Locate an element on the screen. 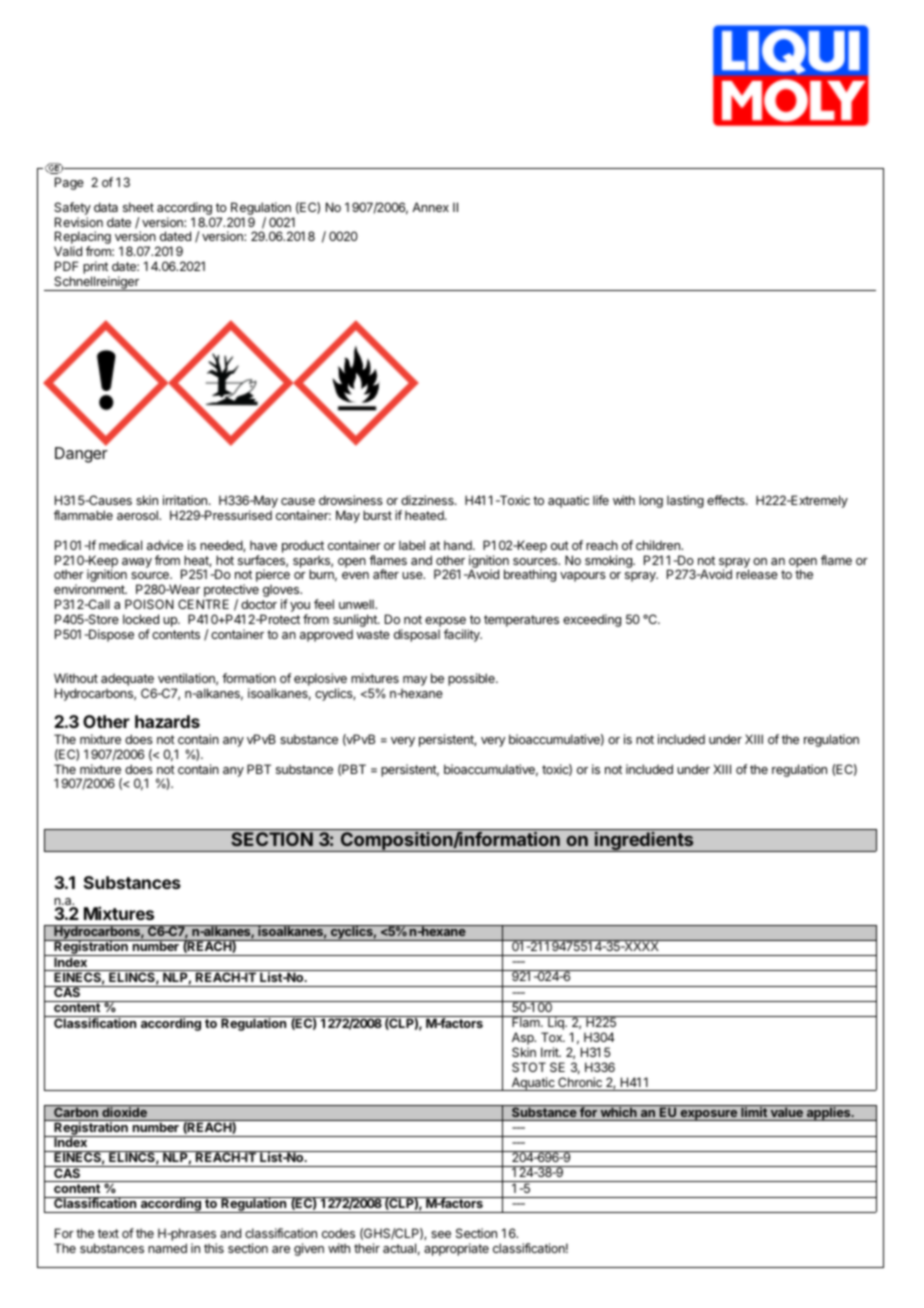 The width and height of the screenshot is (924, 1308). exceeding is located at coordinates (592, 620).
